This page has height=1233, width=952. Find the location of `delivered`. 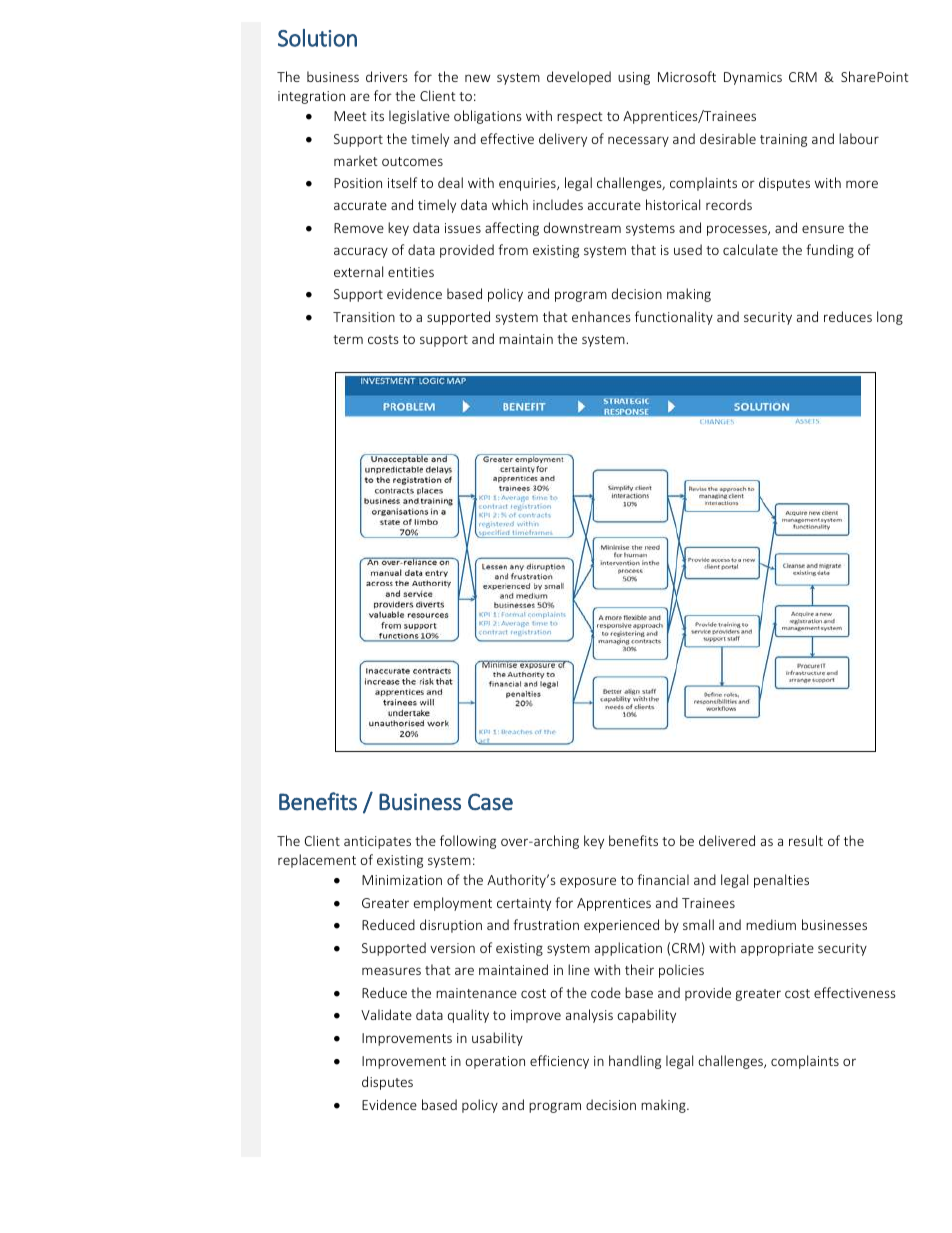

delivered is located at coordinates (727, 840).
